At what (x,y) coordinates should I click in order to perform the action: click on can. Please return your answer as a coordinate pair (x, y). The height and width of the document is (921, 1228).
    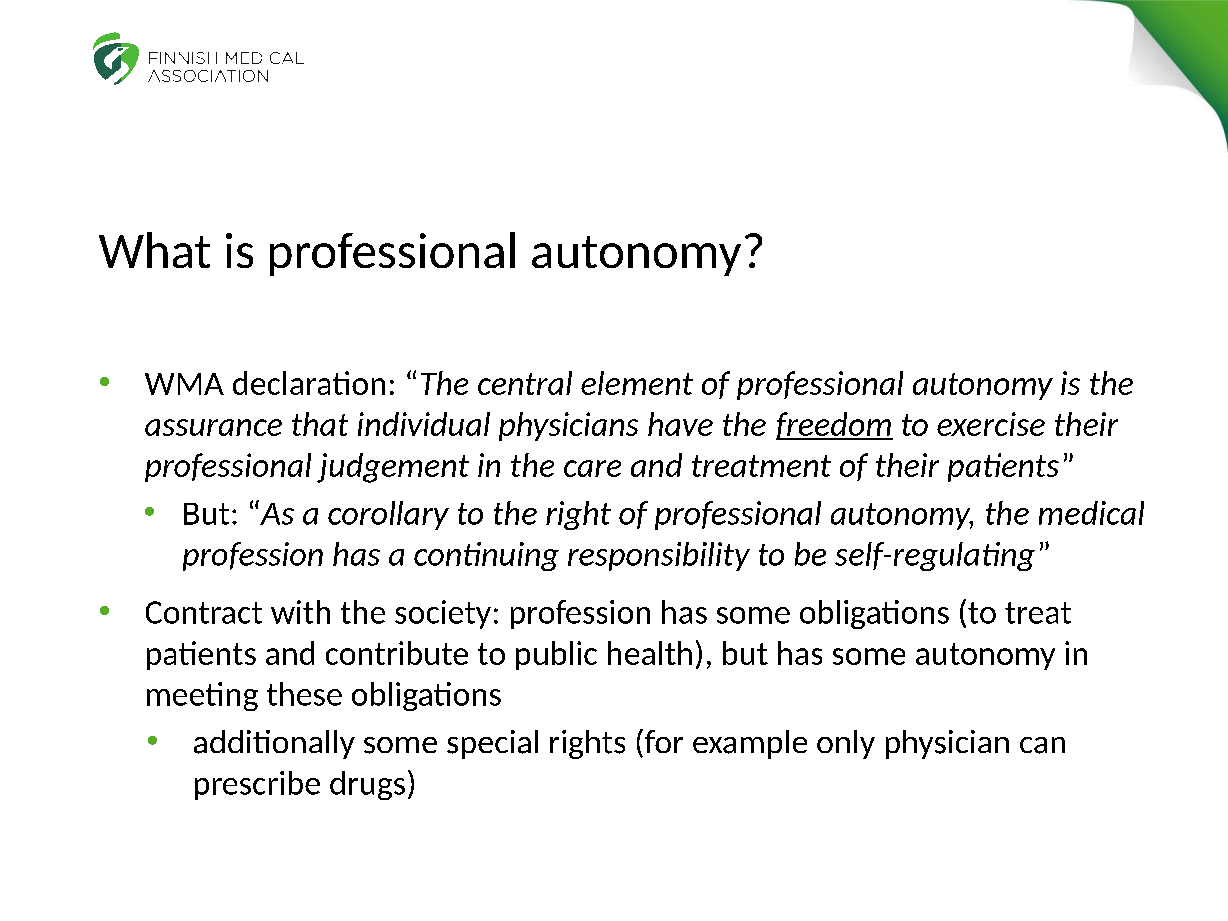
    Looking at the image, I should click on (1042, 745).
